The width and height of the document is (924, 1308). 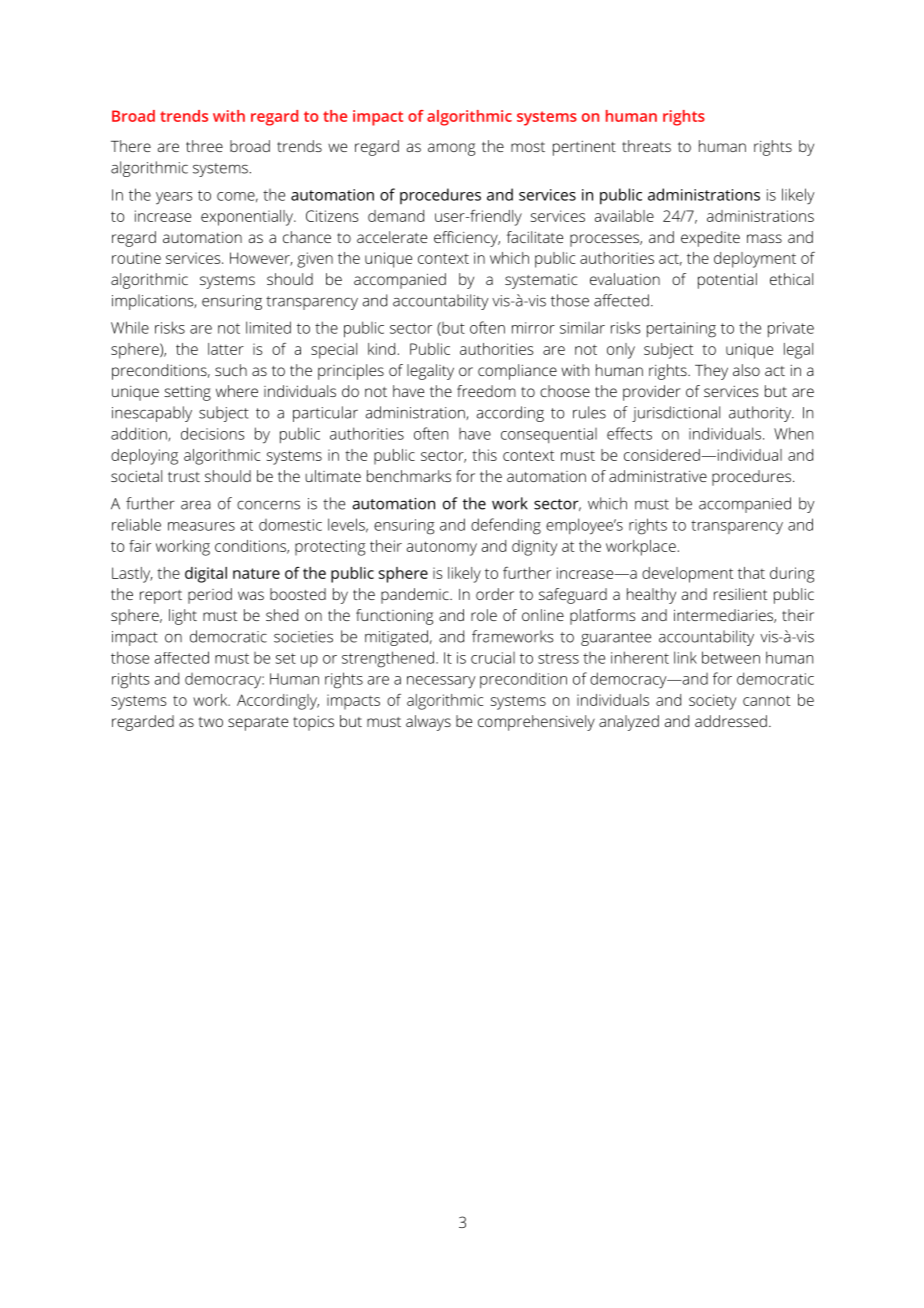 I want to click on two, so click(x=210, y=722).
